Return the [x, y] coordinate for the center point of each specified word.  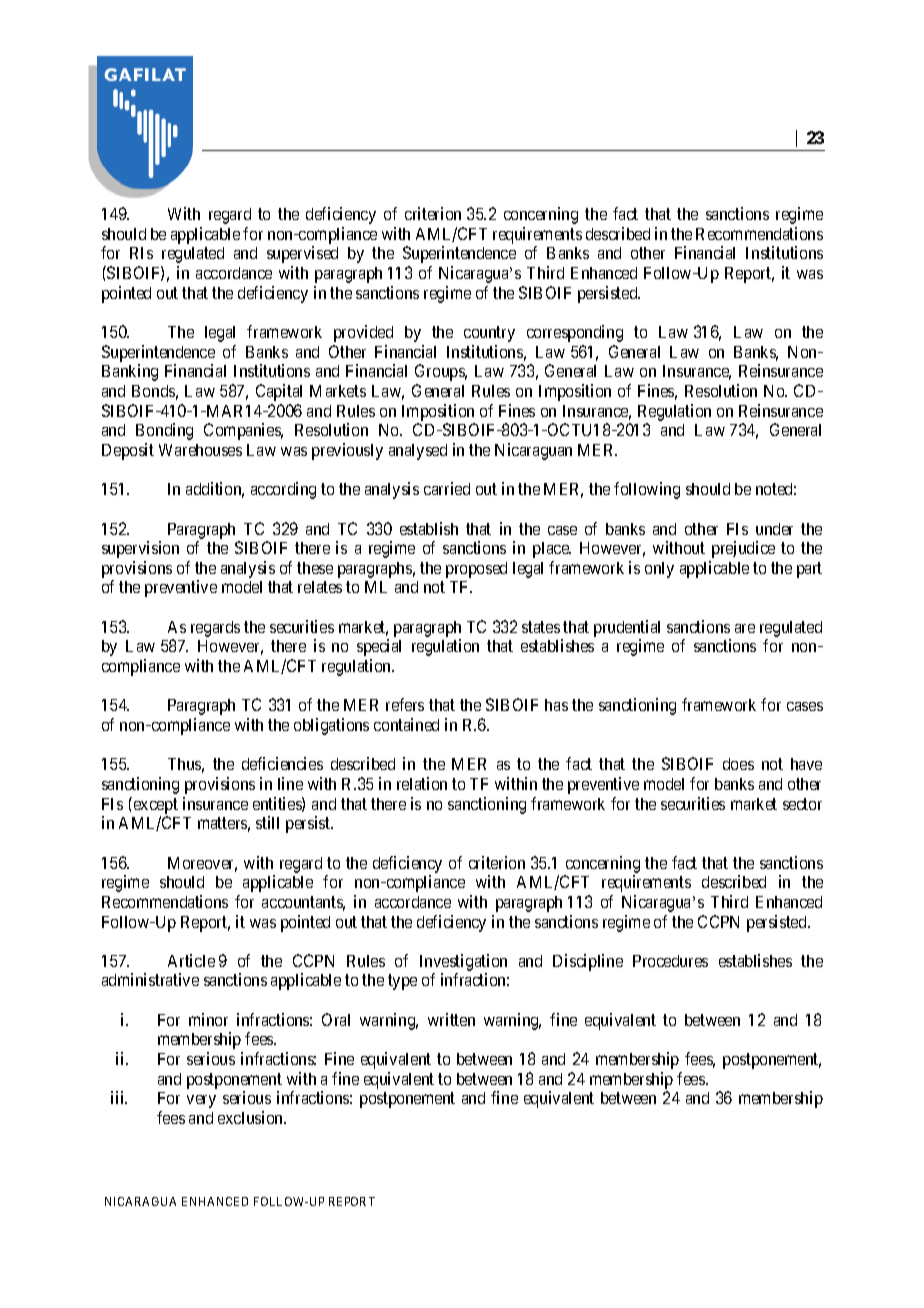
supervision [140, 549]
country [489, 334]
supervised [302, 254]
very [201, 1101]
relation [422, 783]
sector [802, 804]
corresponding [575, 333]
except [156, 806]
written [451, 1019]
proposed [476, 570]
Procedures [670, 961]
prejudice [743, 549]
